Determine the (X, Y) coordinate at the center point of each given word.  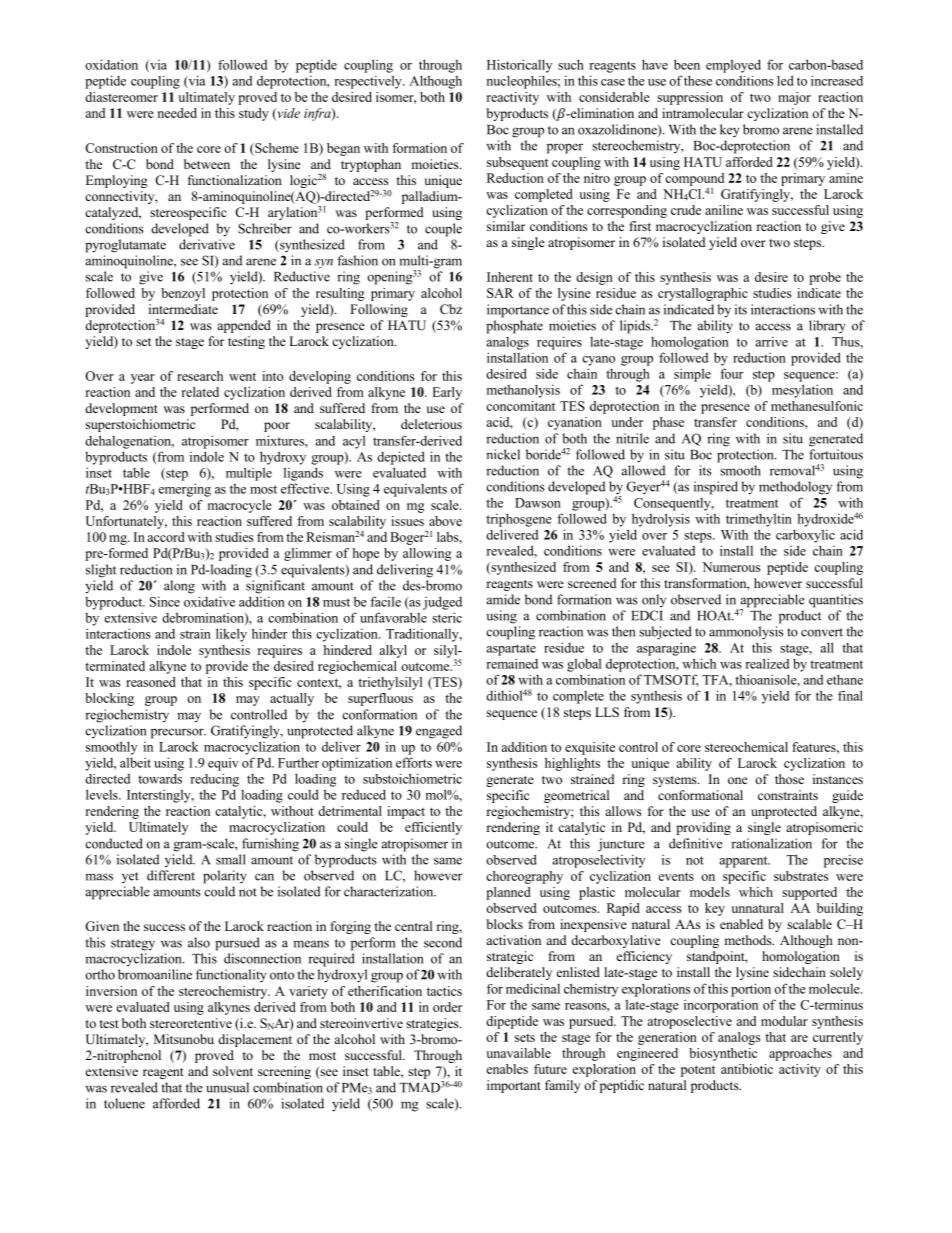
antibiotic (747, 1069)
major (794, 98)
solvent (233, 1071)
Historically (519, 66)
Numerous (731, 567)
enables (507, 1069)
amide (503, 599)
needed (177, 113)
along (179, 587)
